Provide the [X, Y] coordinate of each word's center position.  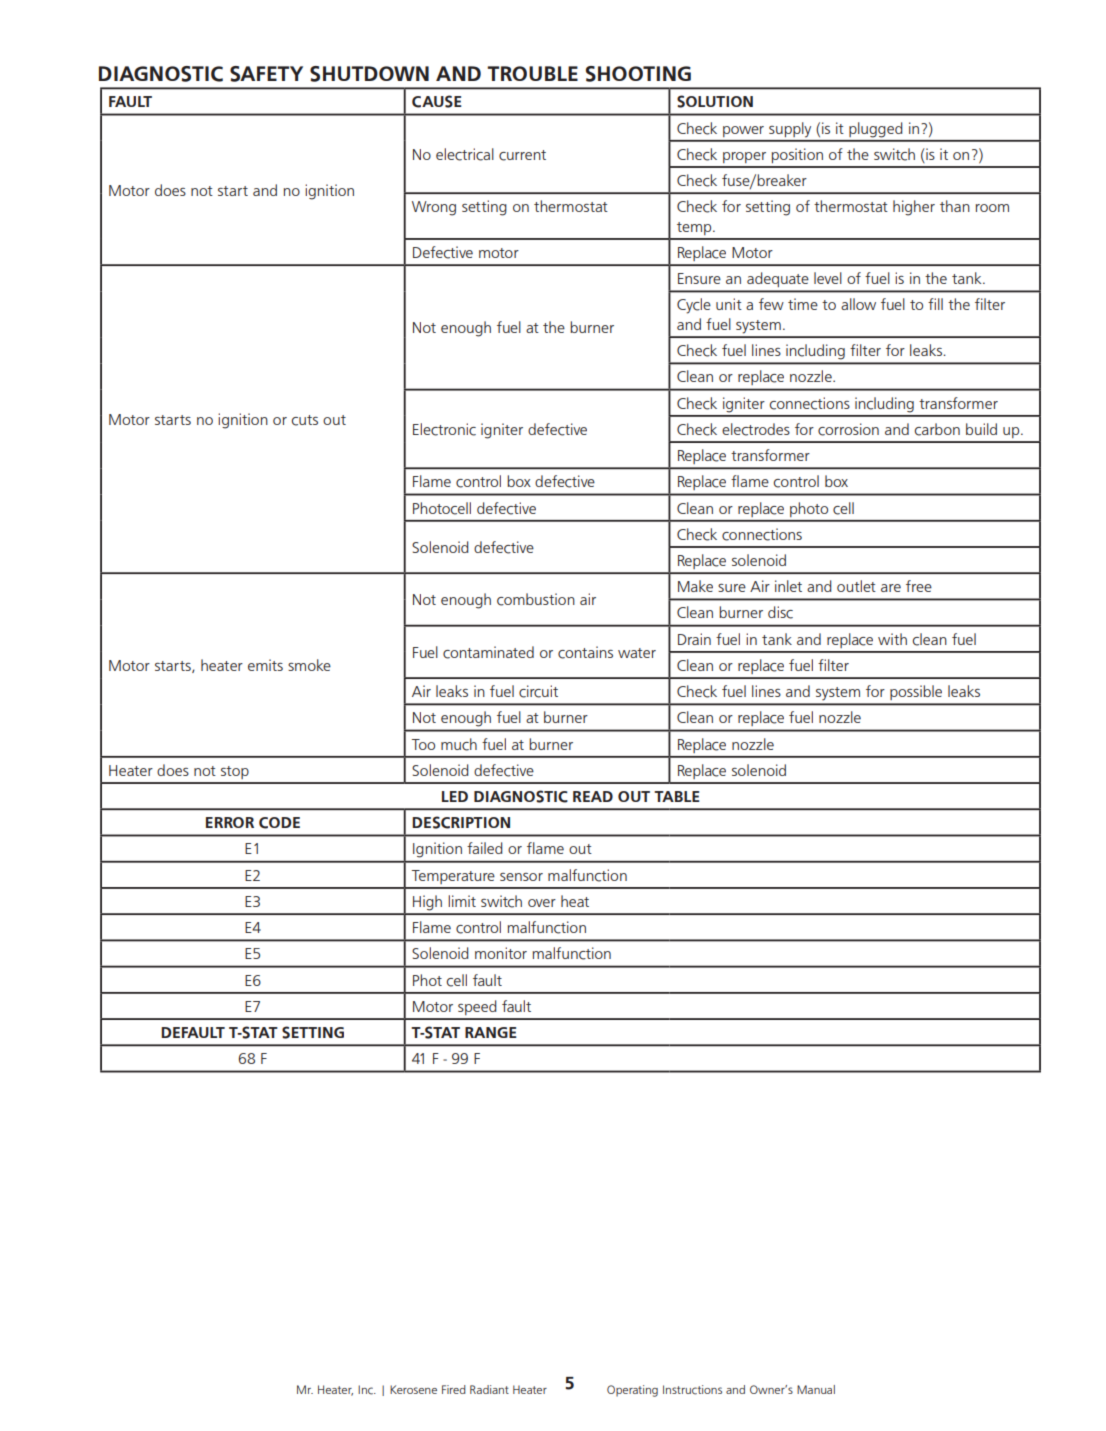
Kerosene [413, 1389]
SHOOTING [638, 74]
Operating [632, 1391]
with [892, 639]
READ [593, 796]
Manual [816, 1389]
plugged [875, 130]
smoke [309, 665]
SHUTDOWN [369, 74]
